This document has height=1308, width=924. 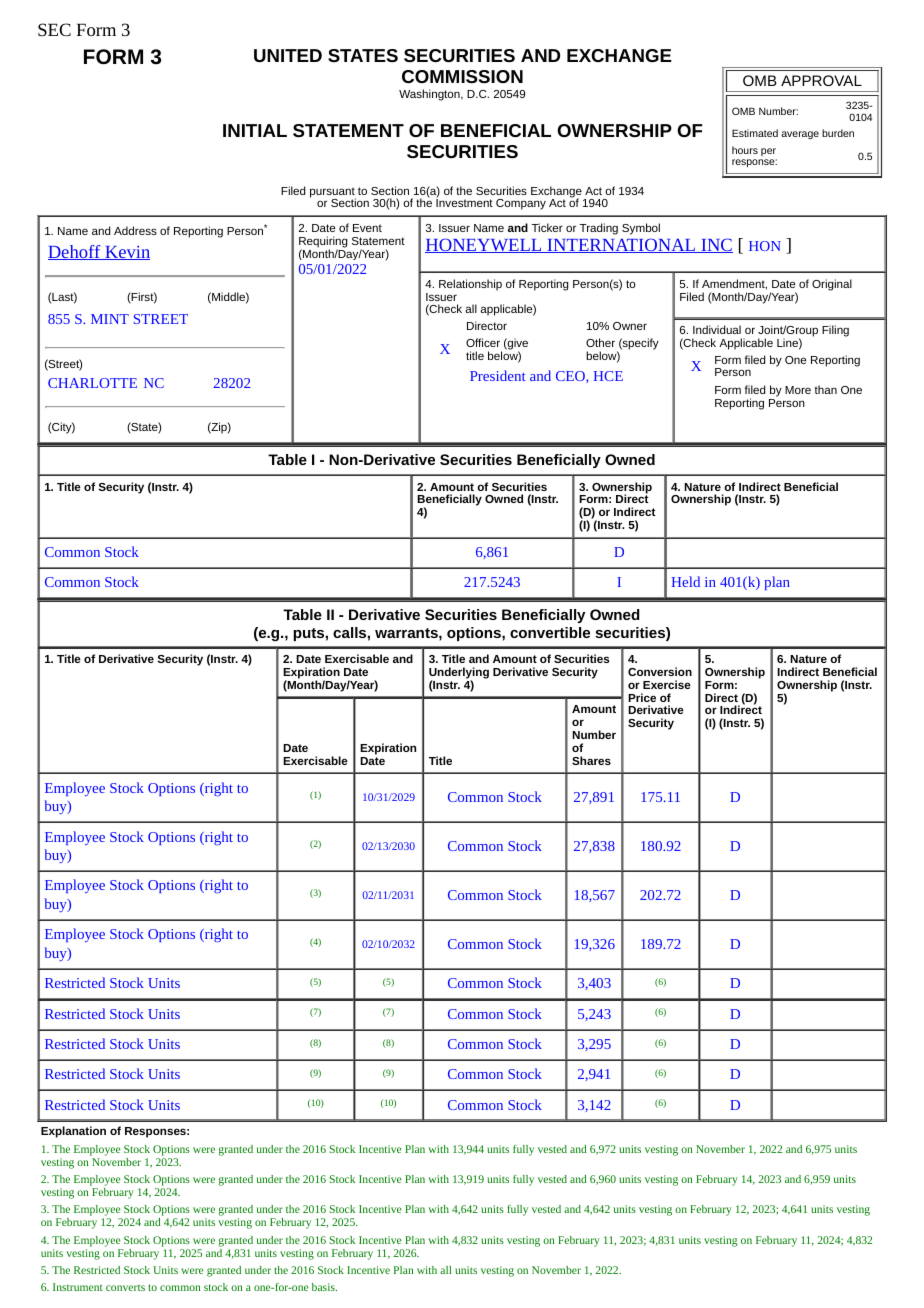 What do you see at coordinates (125, 1288) in the document?
I see `converts` at bounding box center [125, 1288].
